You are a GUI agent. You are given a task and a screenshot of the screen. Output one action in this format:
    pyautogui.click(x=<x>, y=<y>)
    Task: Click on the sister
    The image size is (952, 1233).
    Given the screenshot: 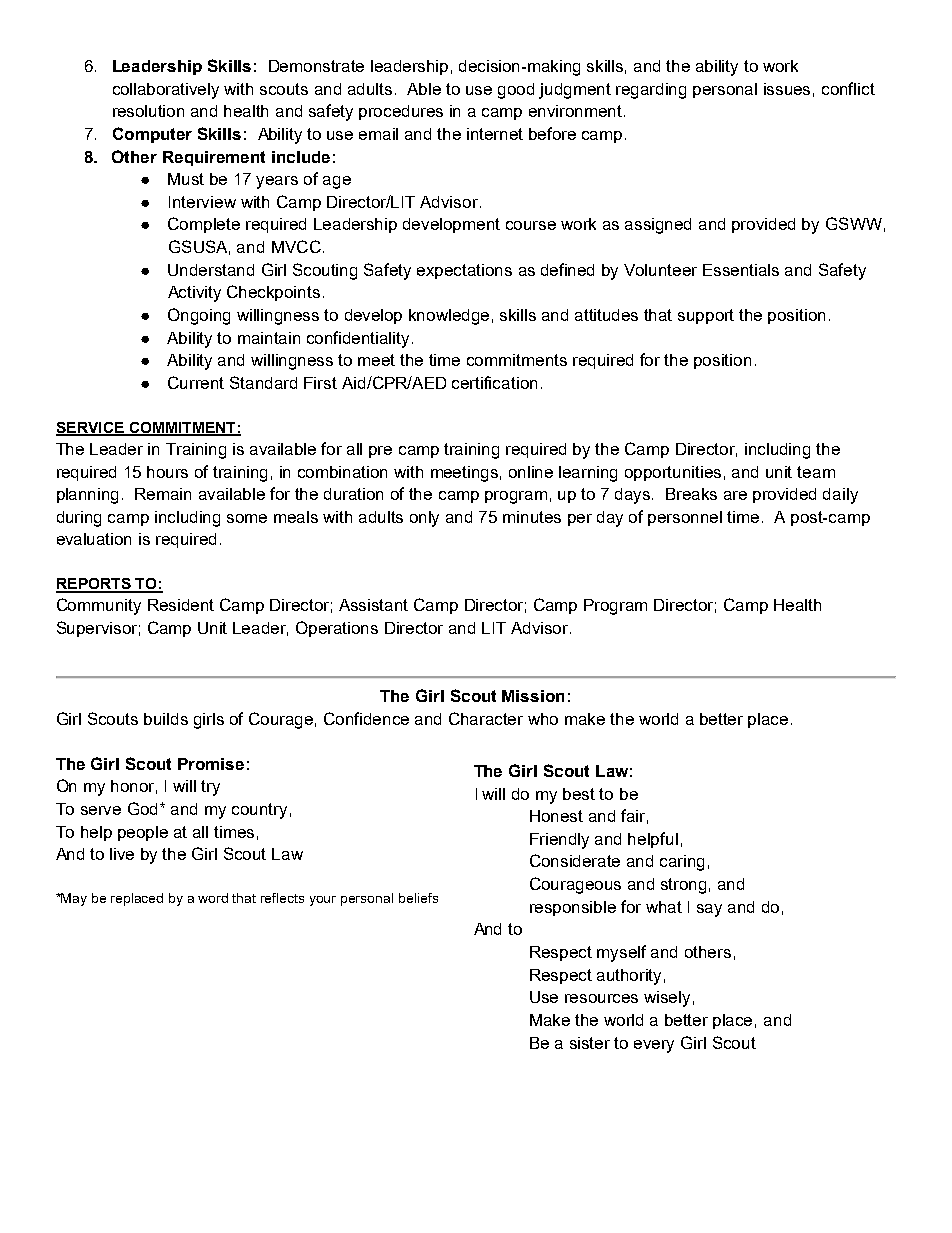 What is the action you would take?
    pyautogui.click(x=590, y=1043)
